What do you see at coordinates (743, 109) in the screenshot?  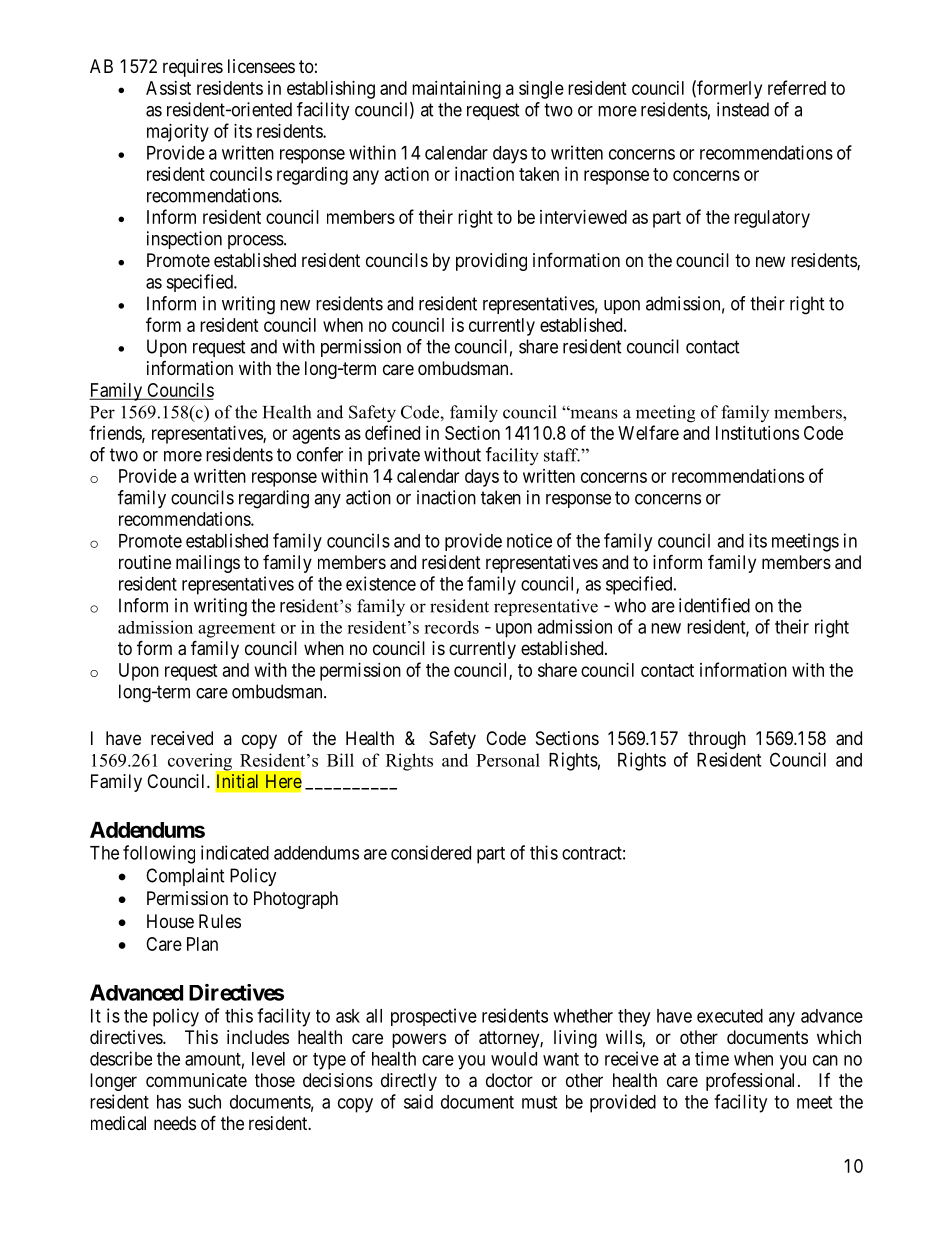 I see `instead` at bounding box center [743, 109].
